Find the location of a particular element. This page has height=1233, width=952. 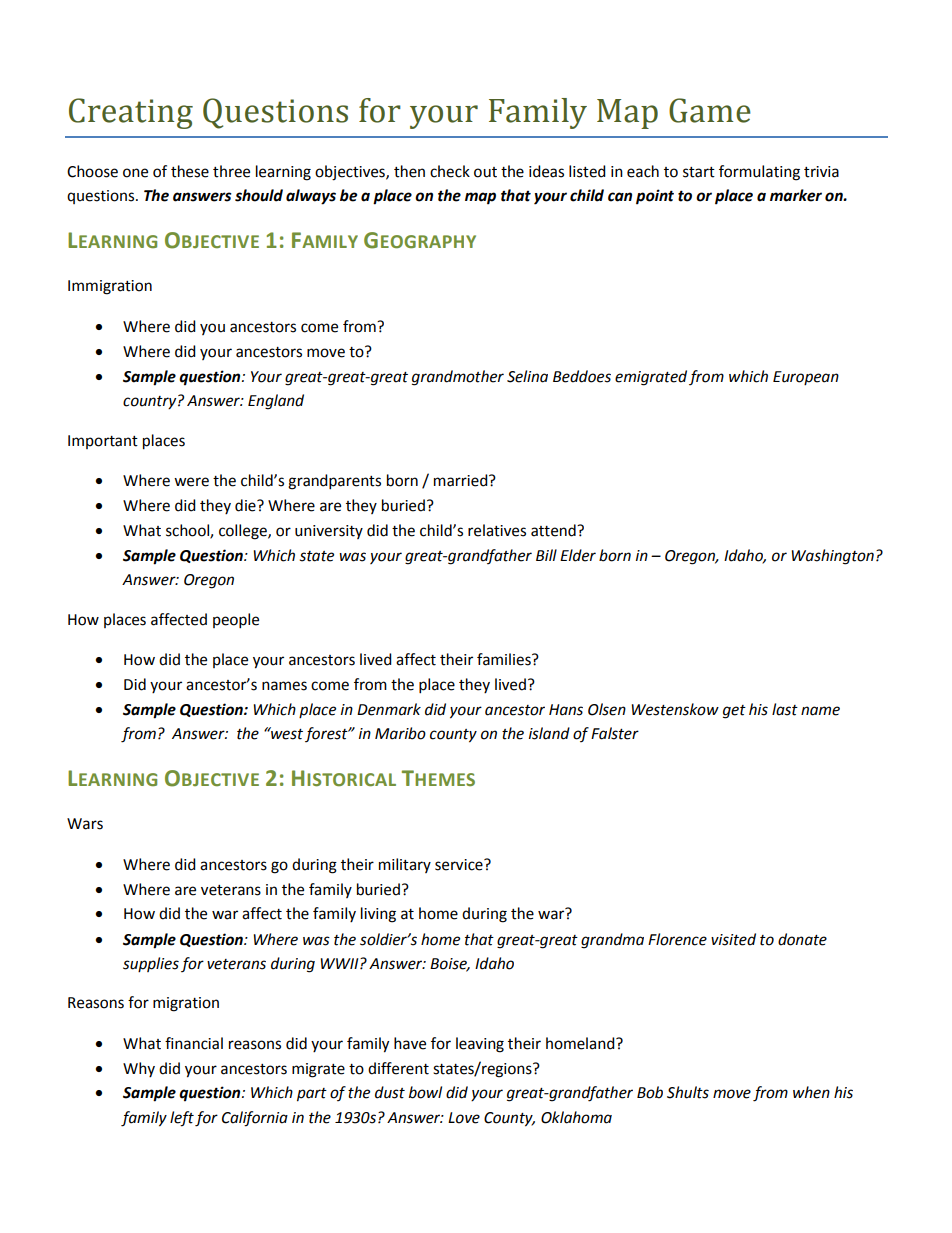

England is located at coordinates (276, 402).
